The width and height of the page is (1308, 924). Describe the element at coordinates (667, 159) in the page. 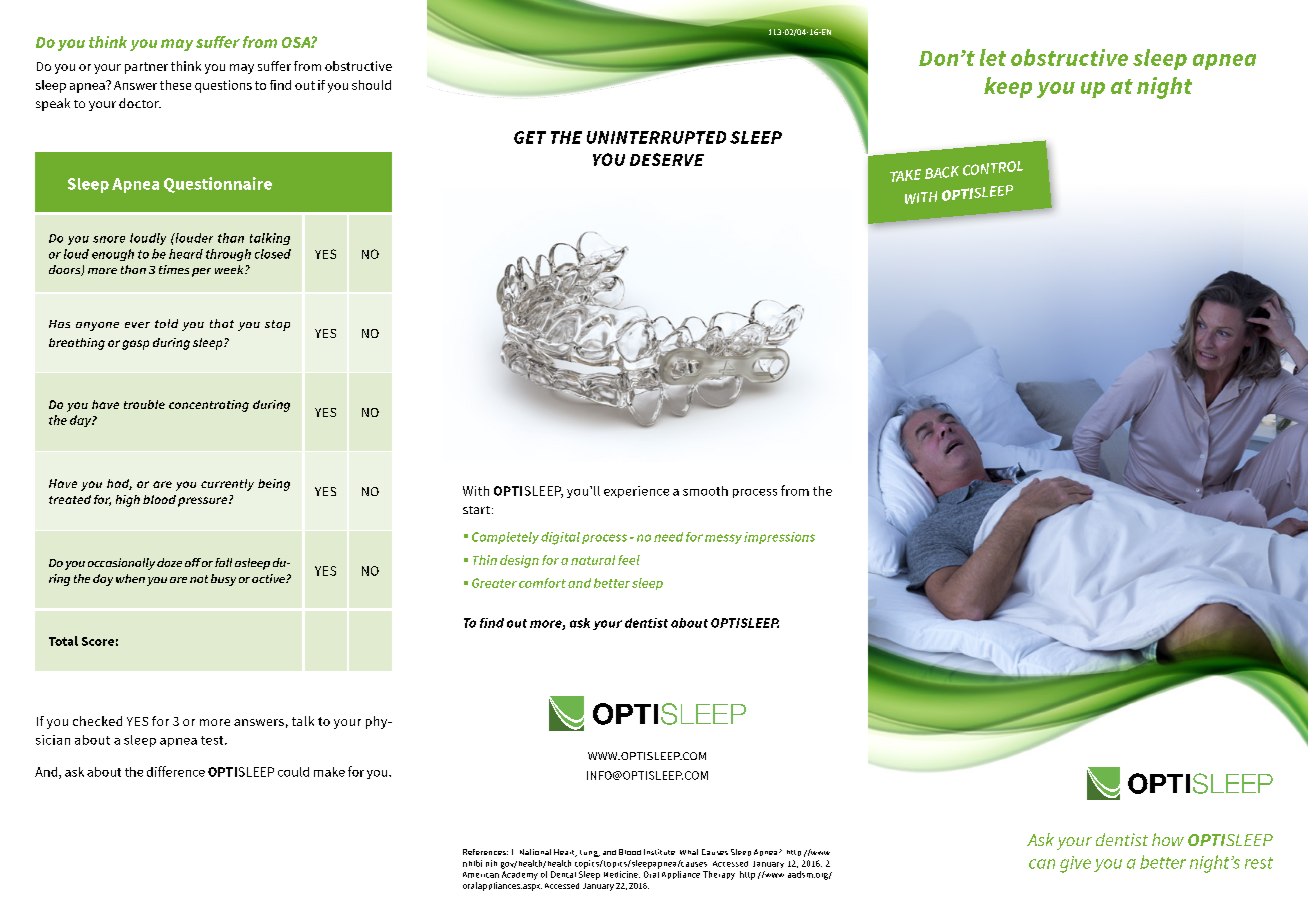

I see `DESERVE` at that location.
